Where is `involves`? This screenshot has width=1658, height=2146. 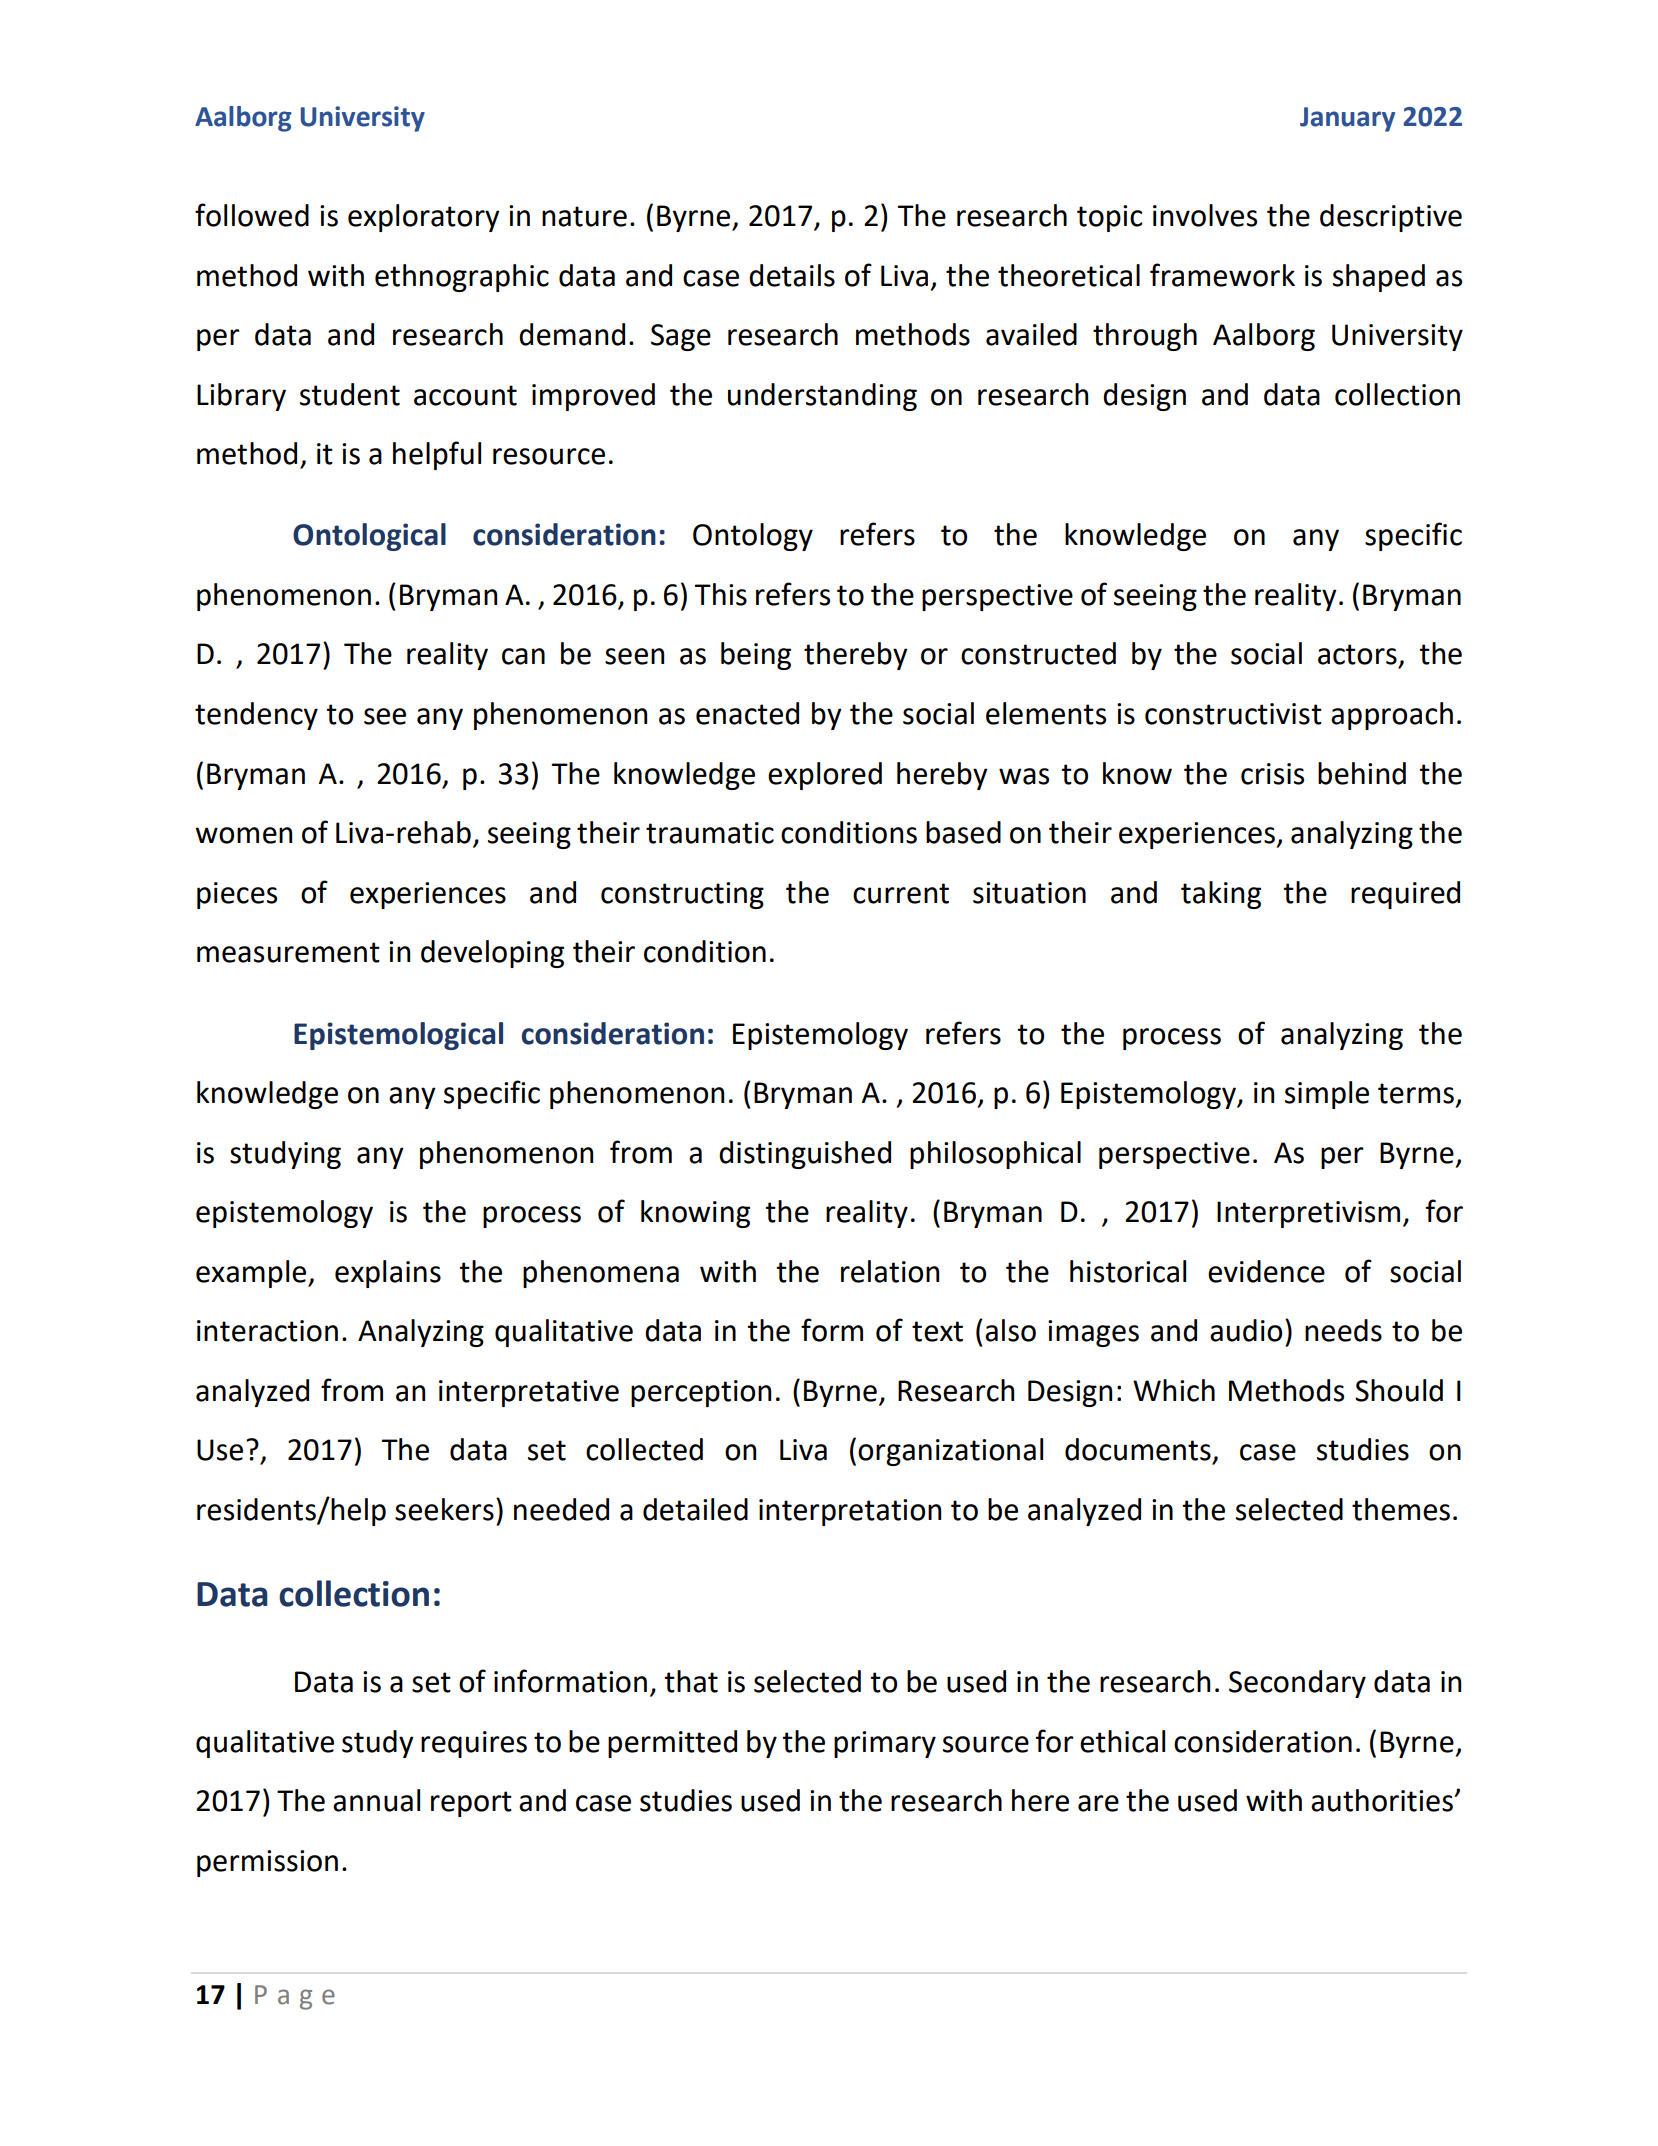
involves is located at coordinates (1205, 215).
